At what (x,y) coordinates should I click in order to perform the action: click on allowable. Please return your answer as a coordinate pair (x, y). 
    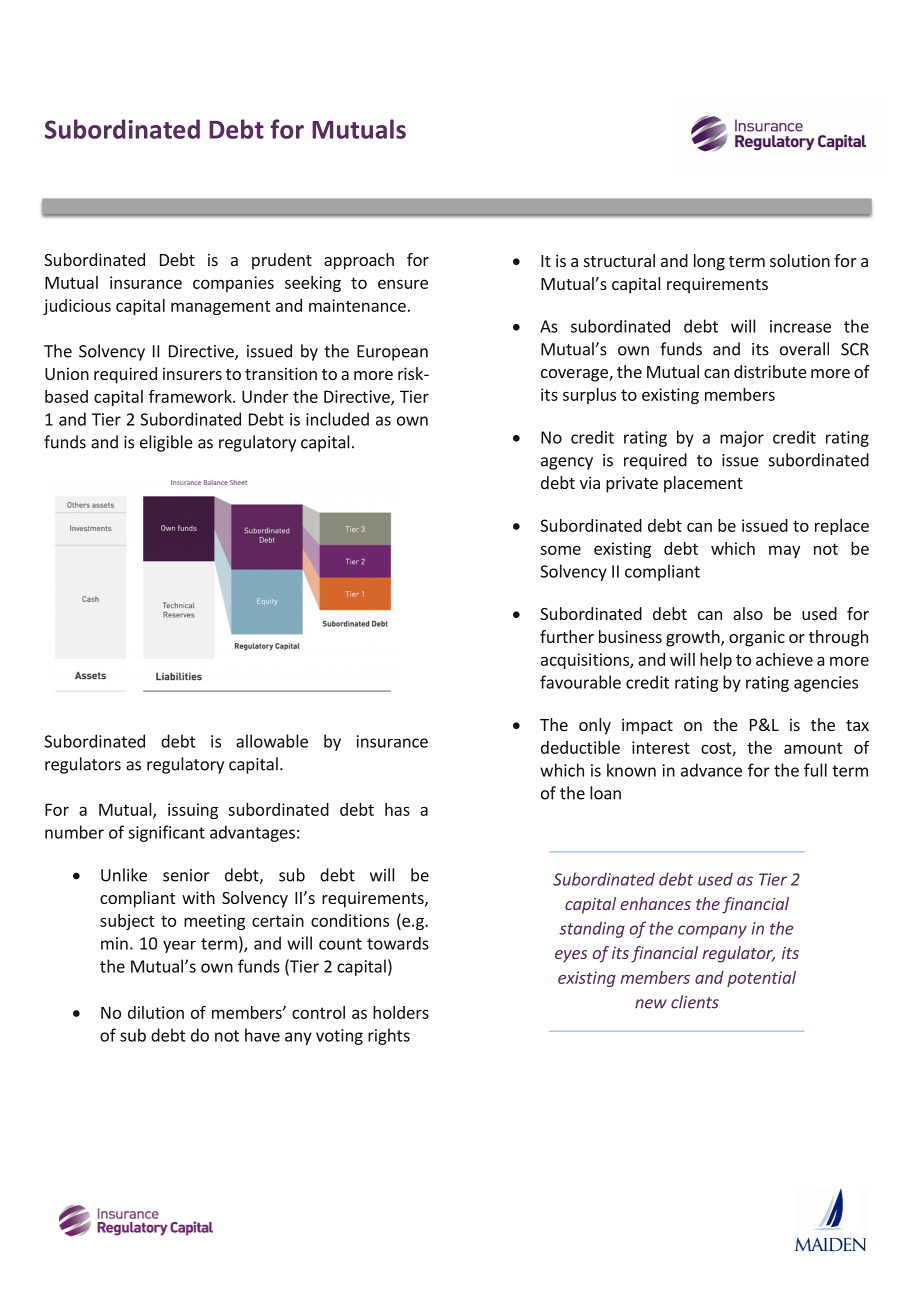
    Looking at the image, I should click on (272, 741).
